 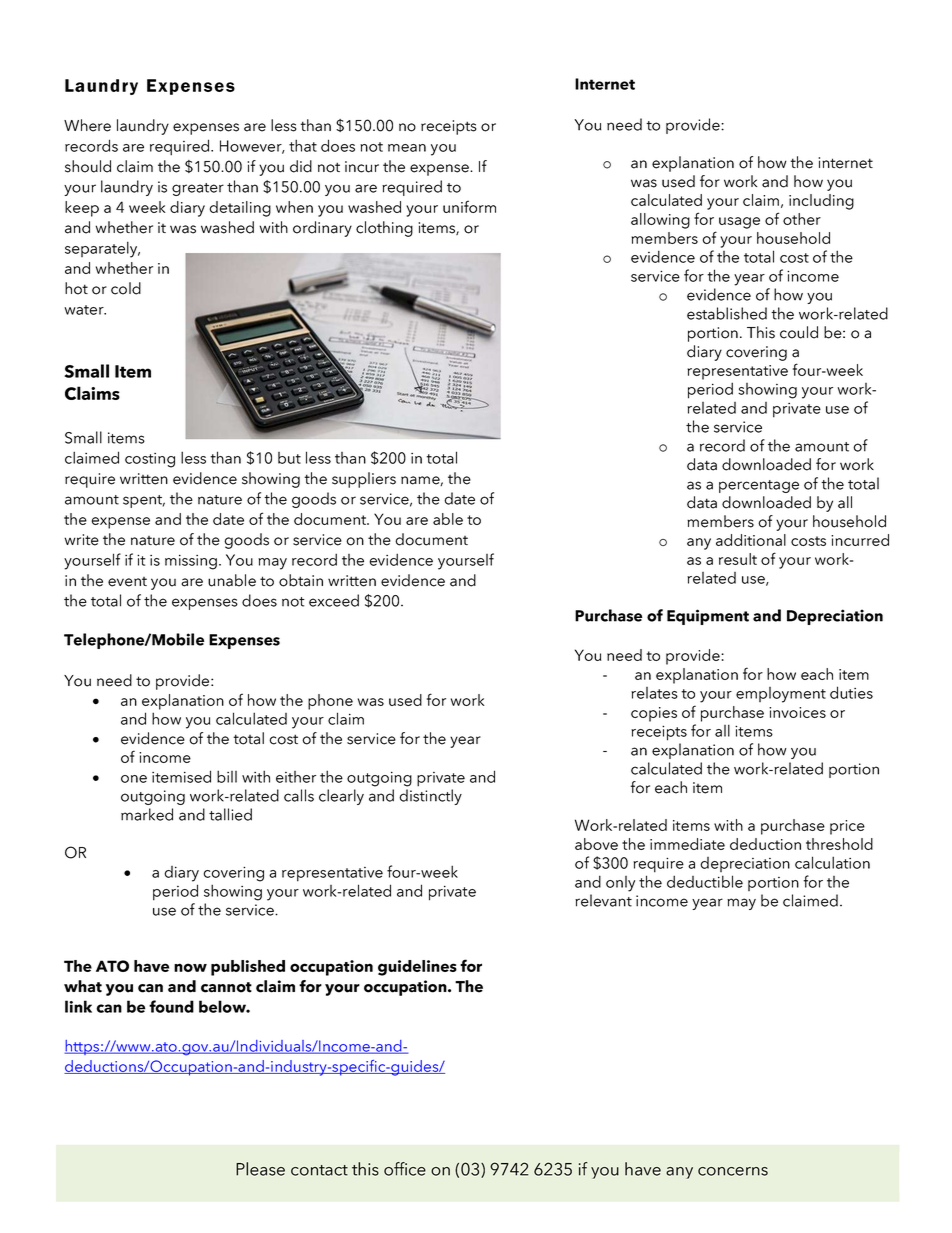 What do you see at coordinates (334, 600) in the document?
I see `exceed` at bounding box center [334, 600].
